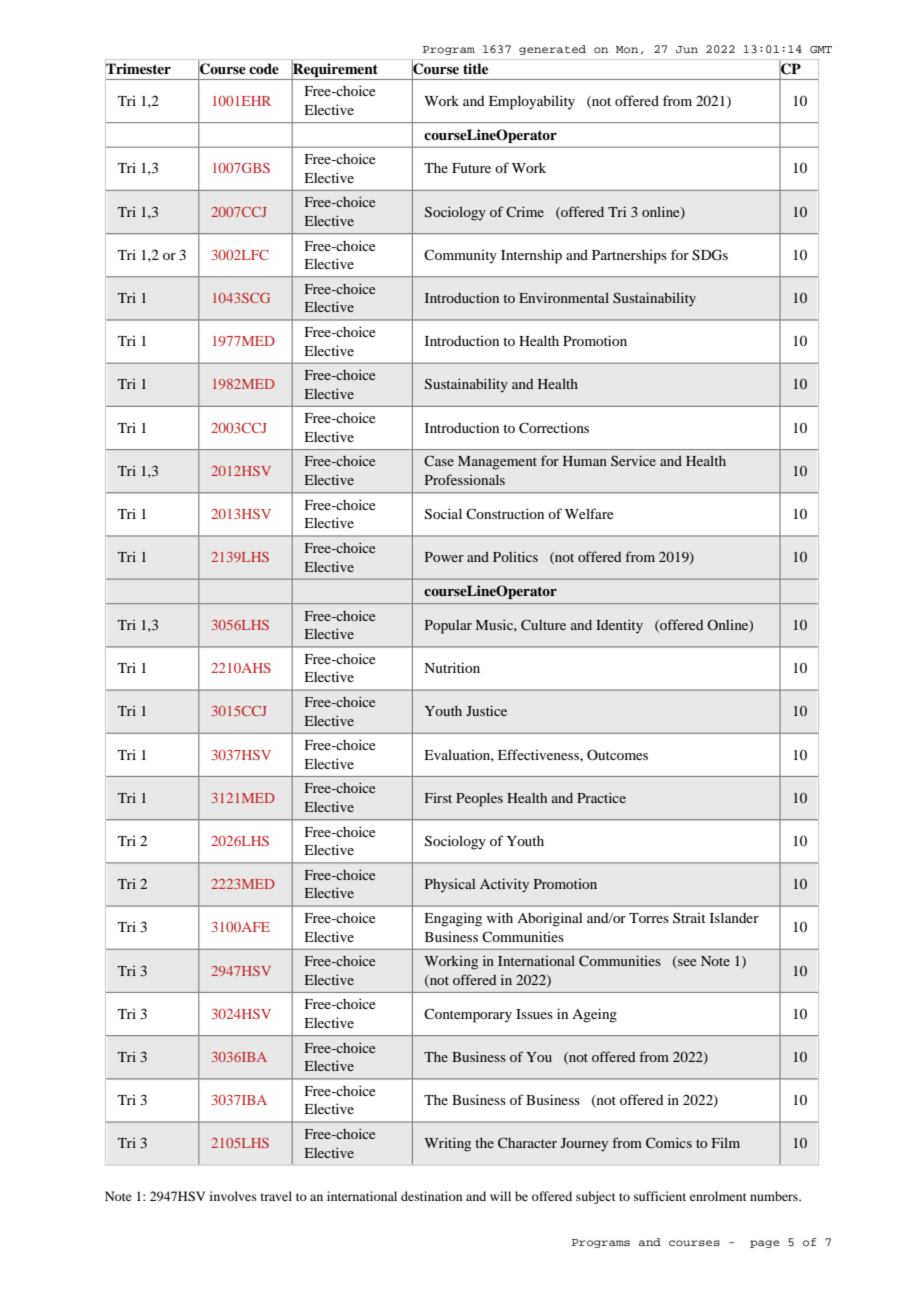  Describe the element at coordinates (734, 917) in the screenshot. I see `Islander` at that location.
